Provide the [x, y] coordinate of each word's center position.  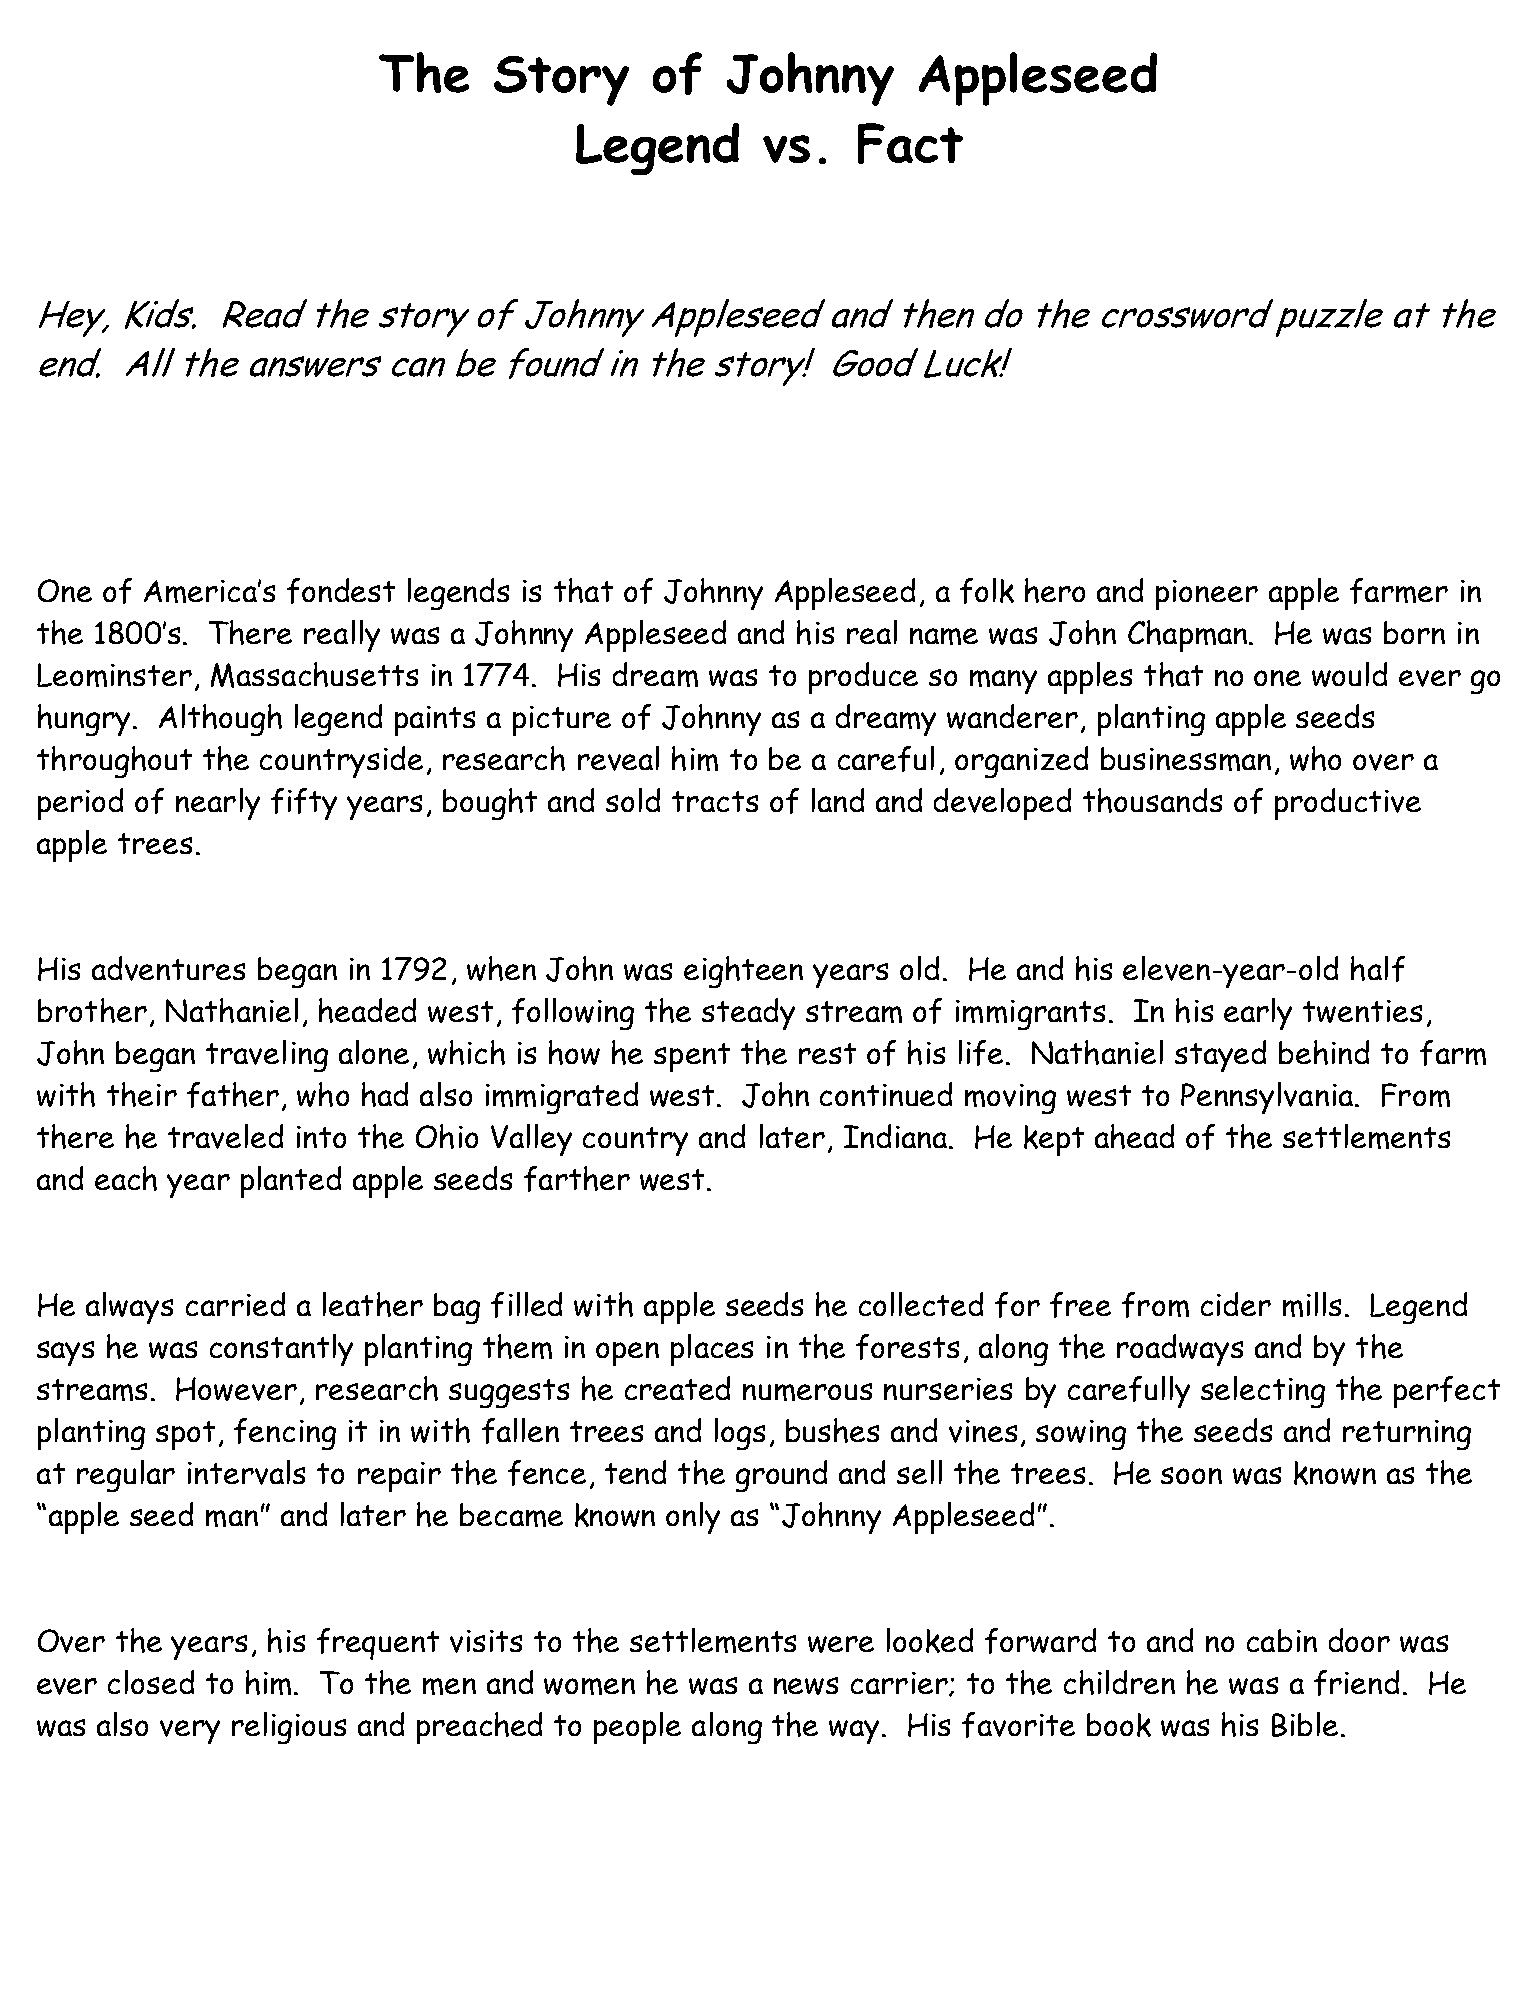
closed [151, 1682]
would [1349, 674]
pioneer [1207, 595]
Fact [910, 143]
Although [220, 720]
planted [291, 1182]
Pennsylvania [1267, 1098]
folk [987, 591]
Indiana [897, 1136]
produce [863, 678]
